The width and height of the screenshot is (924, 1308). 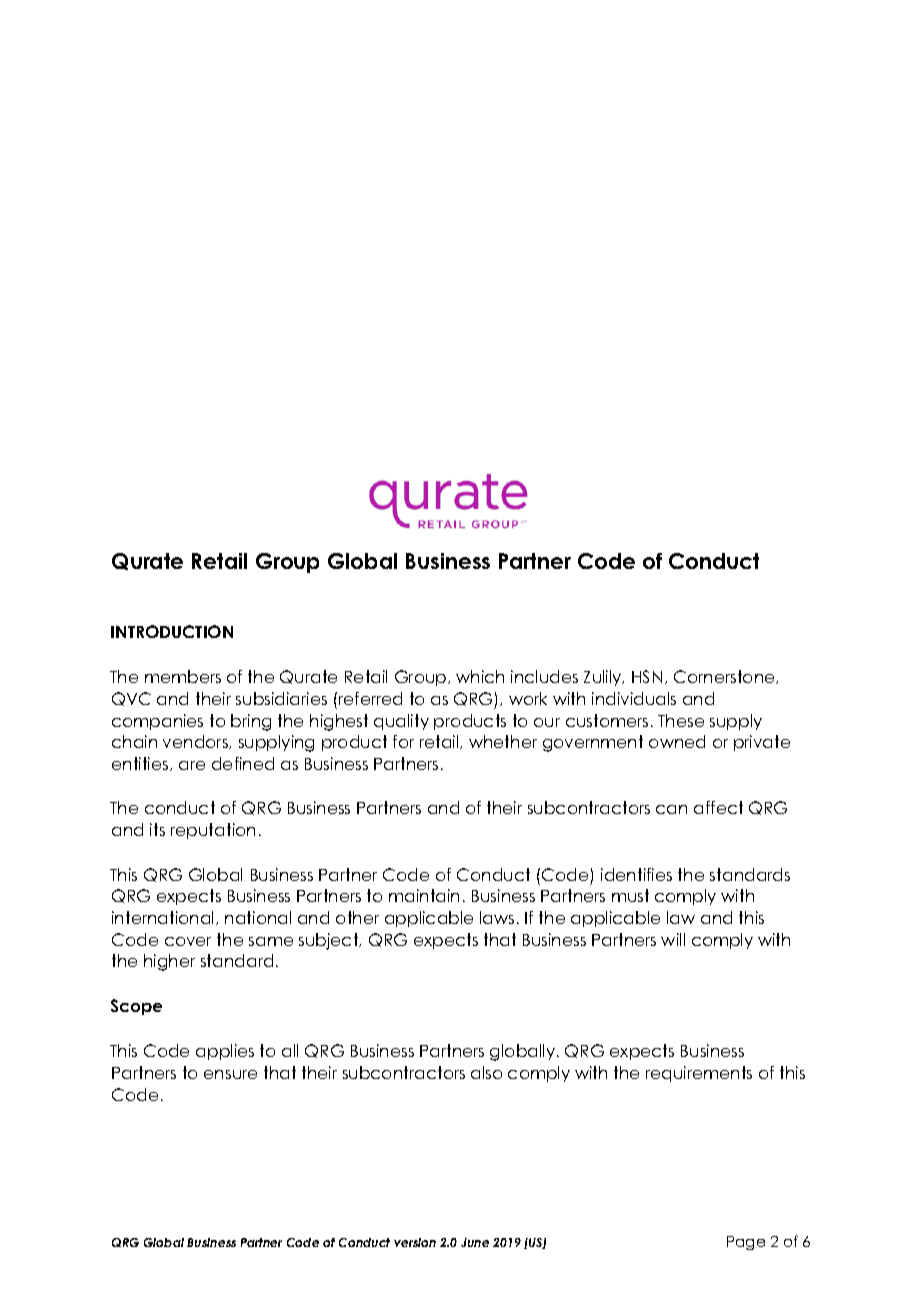 What do you see at coordinates (746, 1243) in the screenshot?
I see `Page` at bounding box center [746, 1243].
